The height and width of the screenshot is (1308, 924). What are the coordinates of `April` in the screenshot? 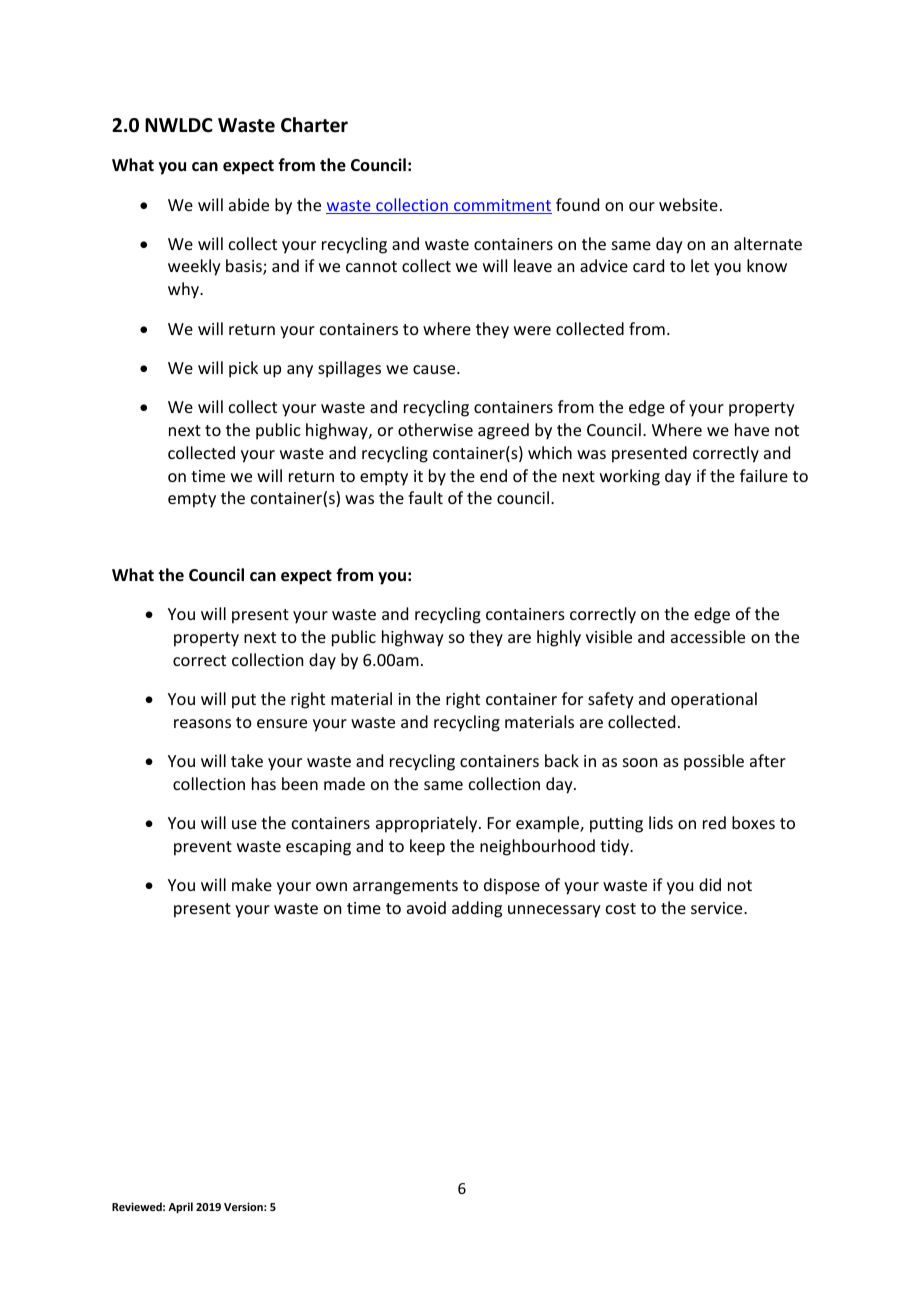 It's located at (180, 1208).
